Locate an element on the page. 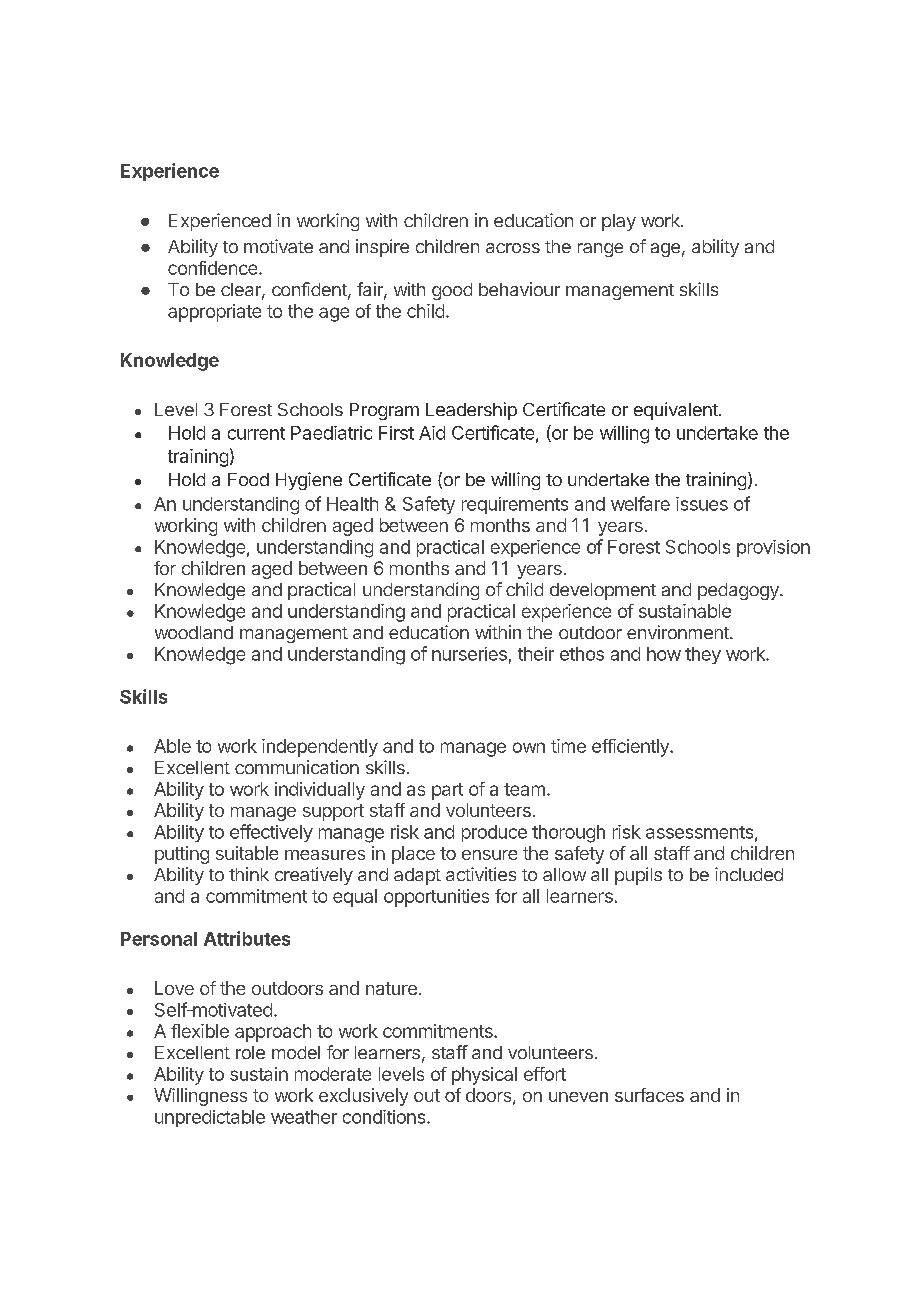  nurseries is located at coordinates (469, 654).
